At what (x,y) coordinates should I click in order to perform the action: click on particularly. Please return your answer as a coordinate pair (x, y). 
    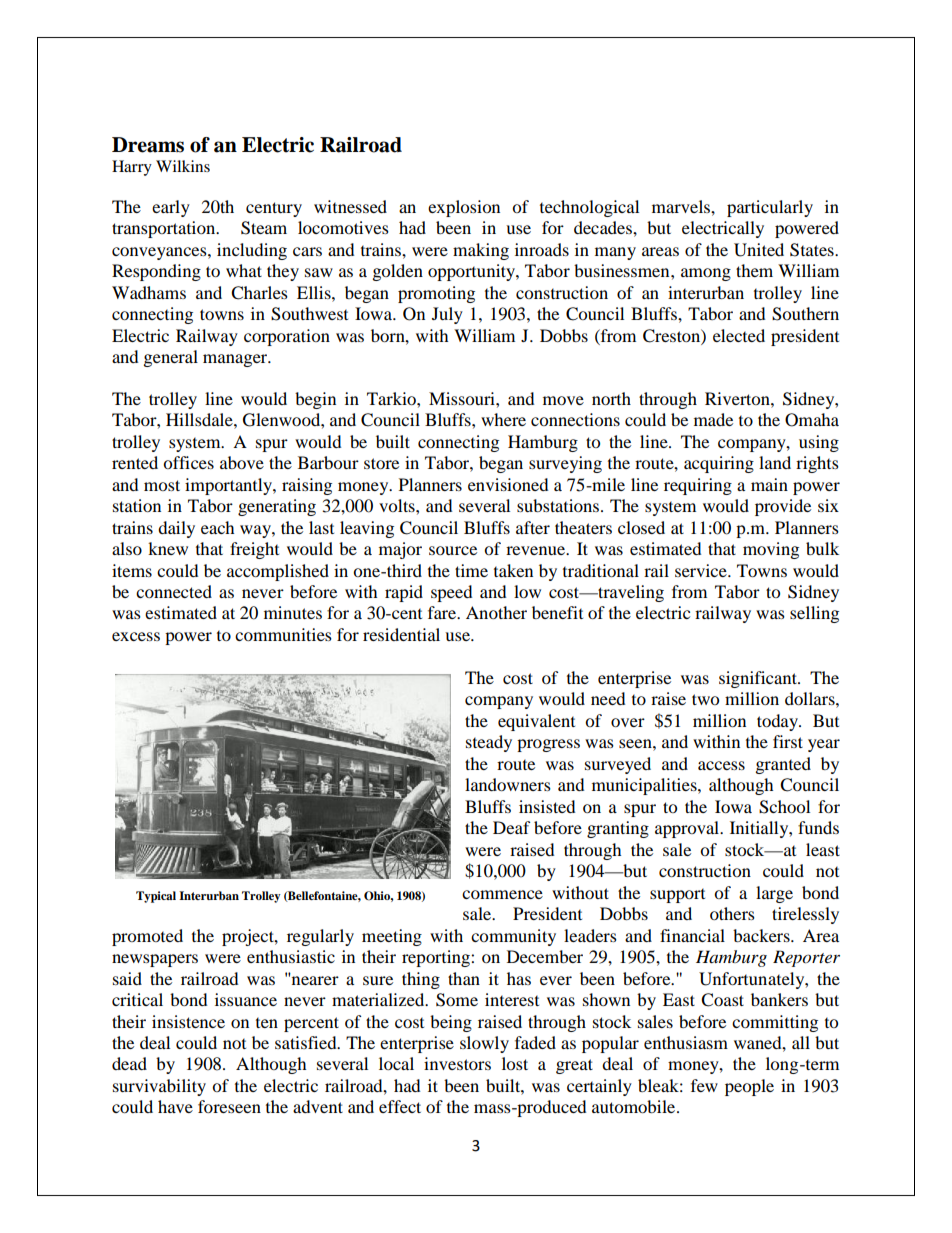
    Looking at the image, I should click on (770, 208).
